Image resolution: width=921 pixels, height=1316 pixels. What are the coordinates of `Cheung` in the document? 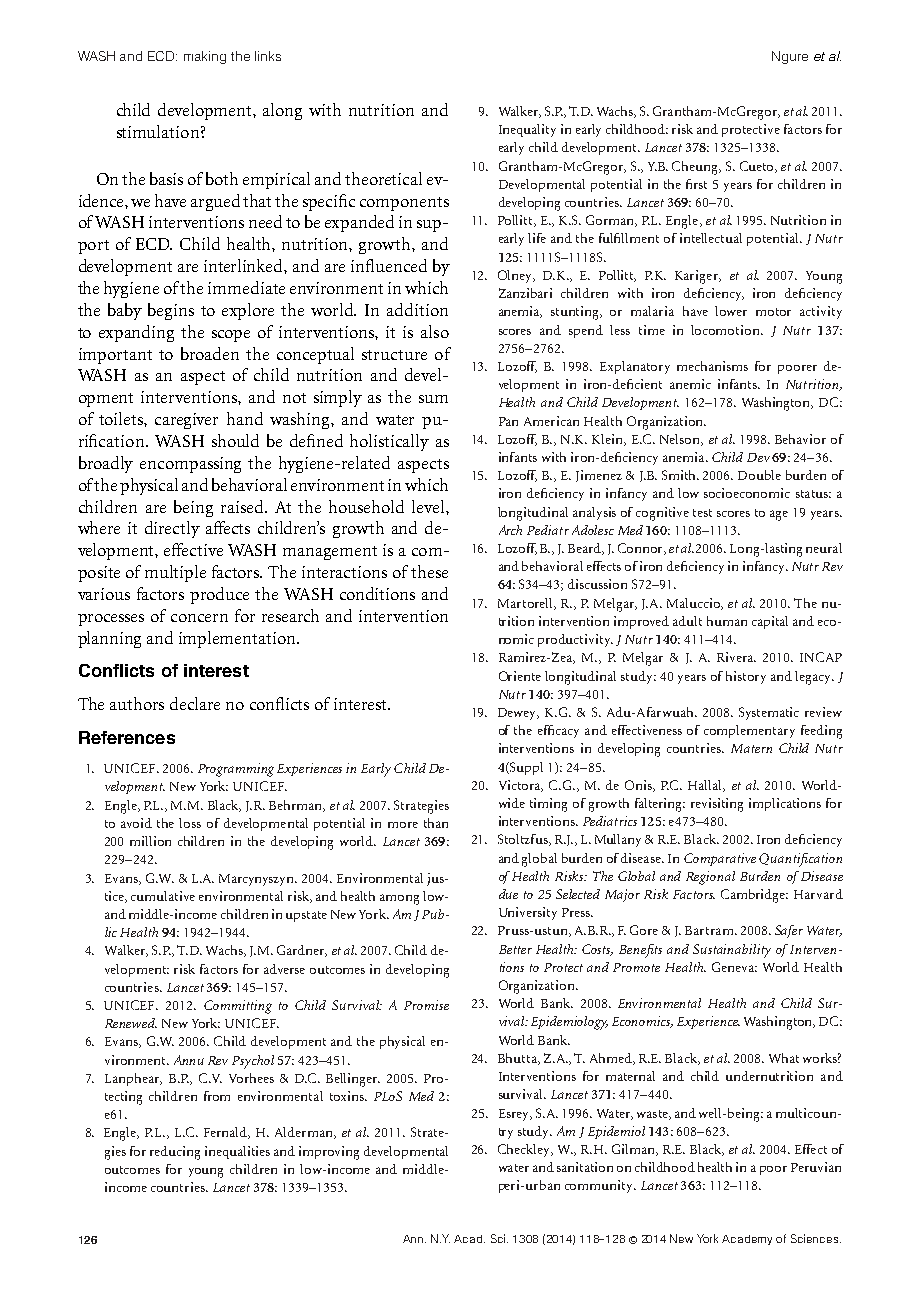 It's located at (696, 168).
